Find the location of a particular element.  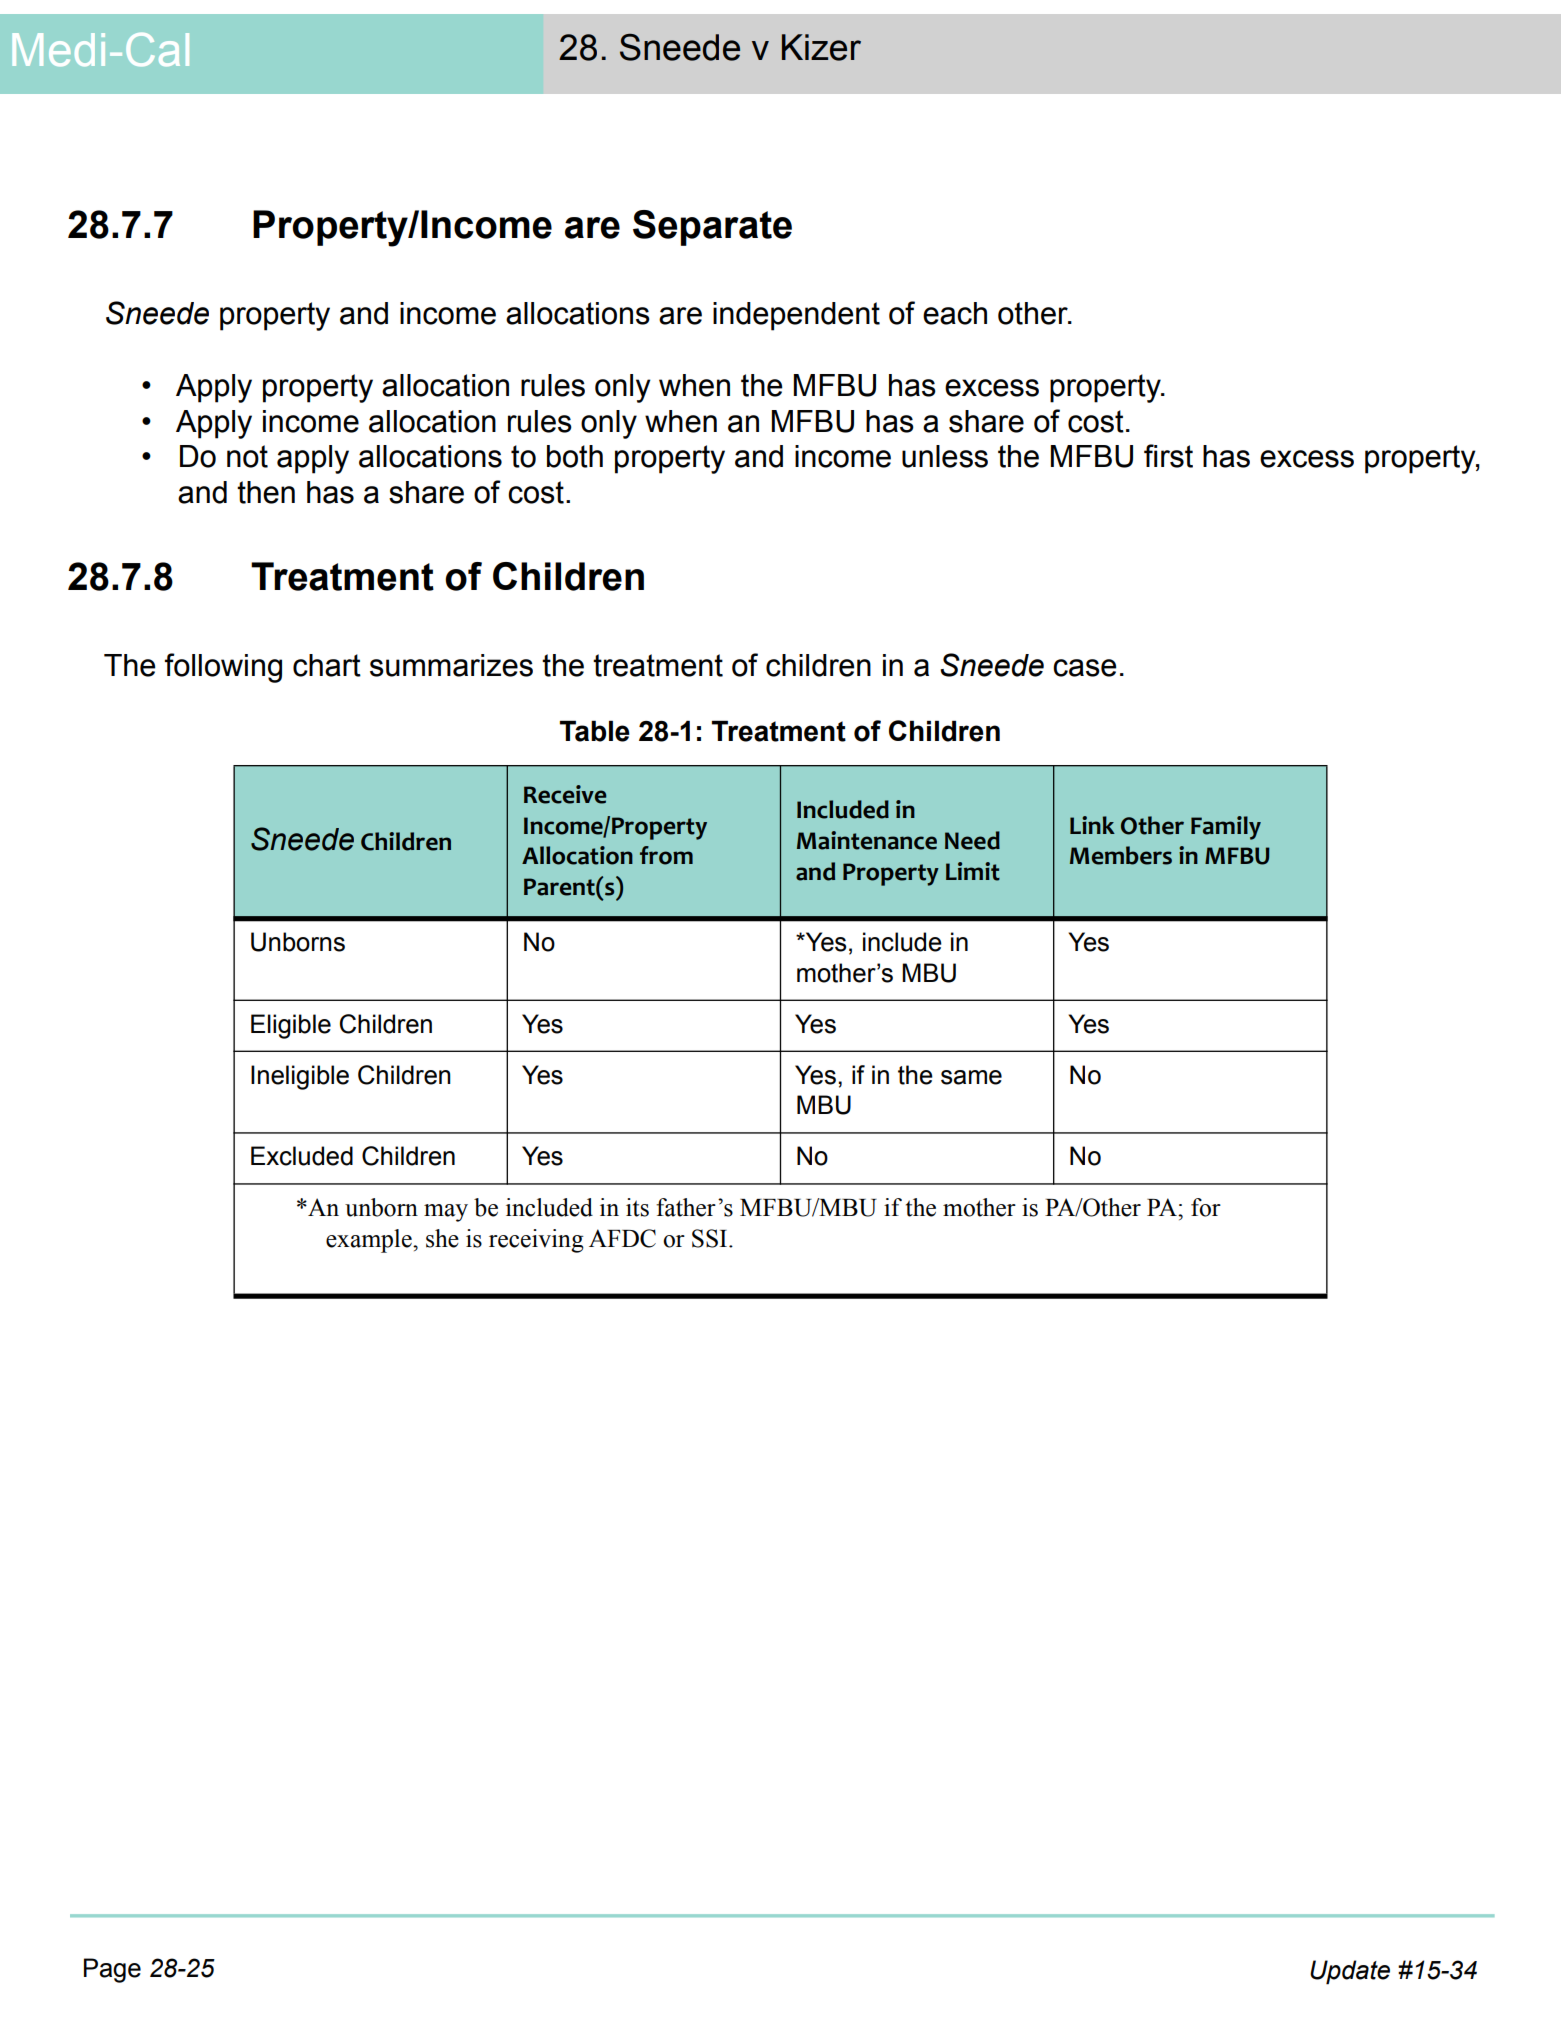

for is located at coordinates (1206, 1207).
